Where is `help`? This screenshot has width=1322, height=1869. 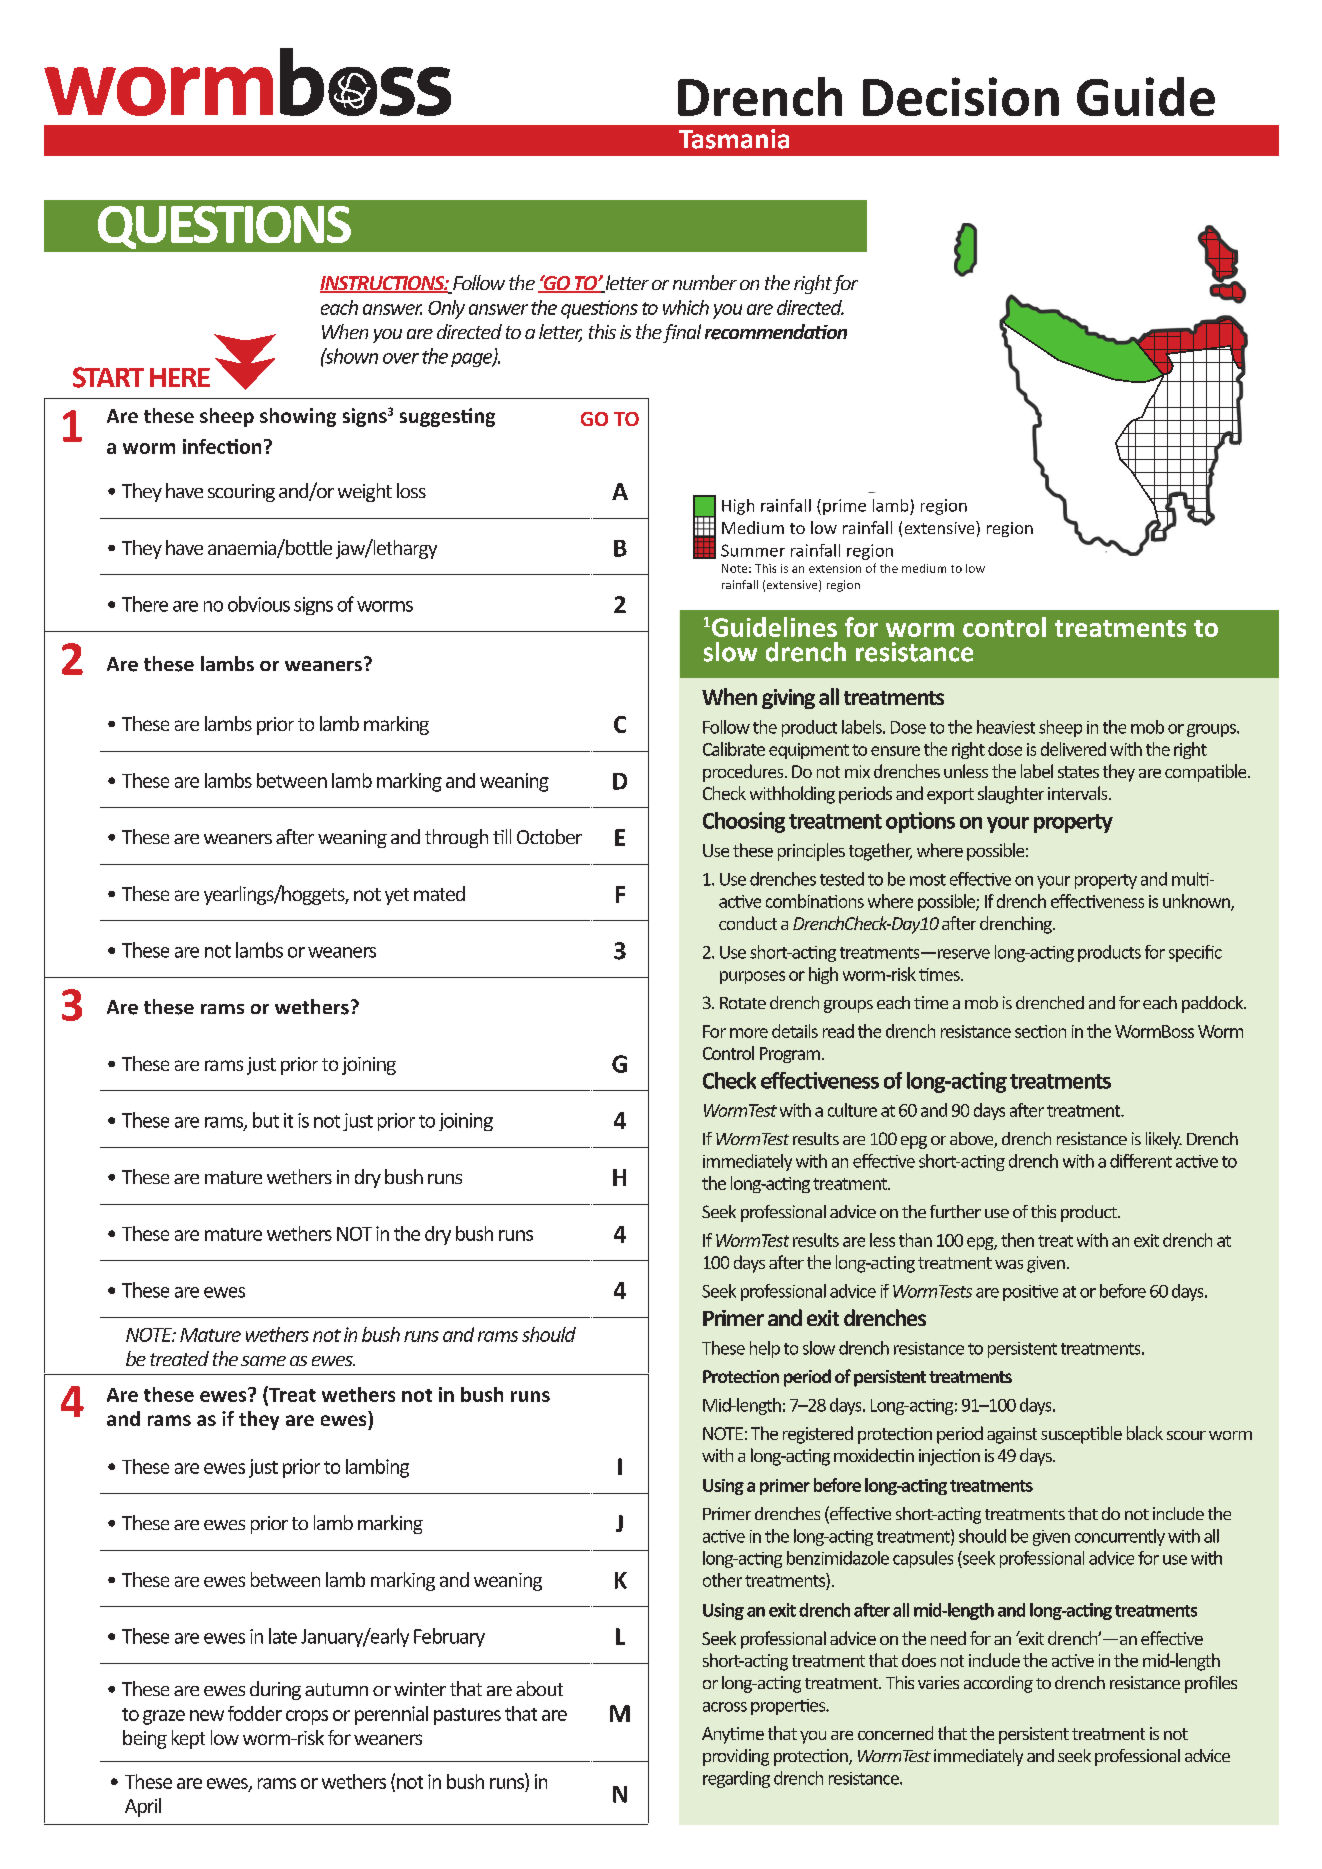 help is located at coordinates (765, 1349).
